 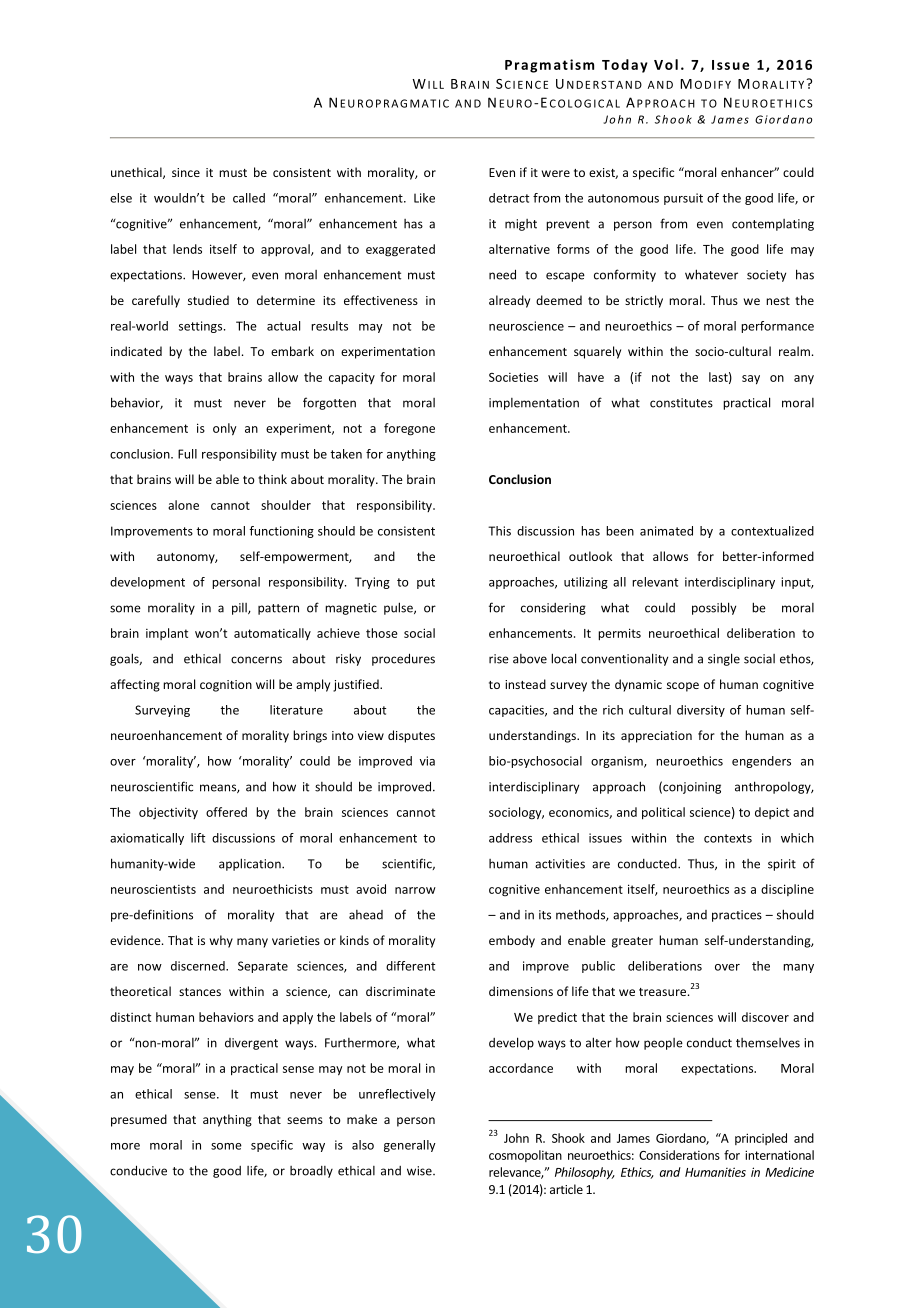 I want to click on animated, so click(x=666, y=531).
